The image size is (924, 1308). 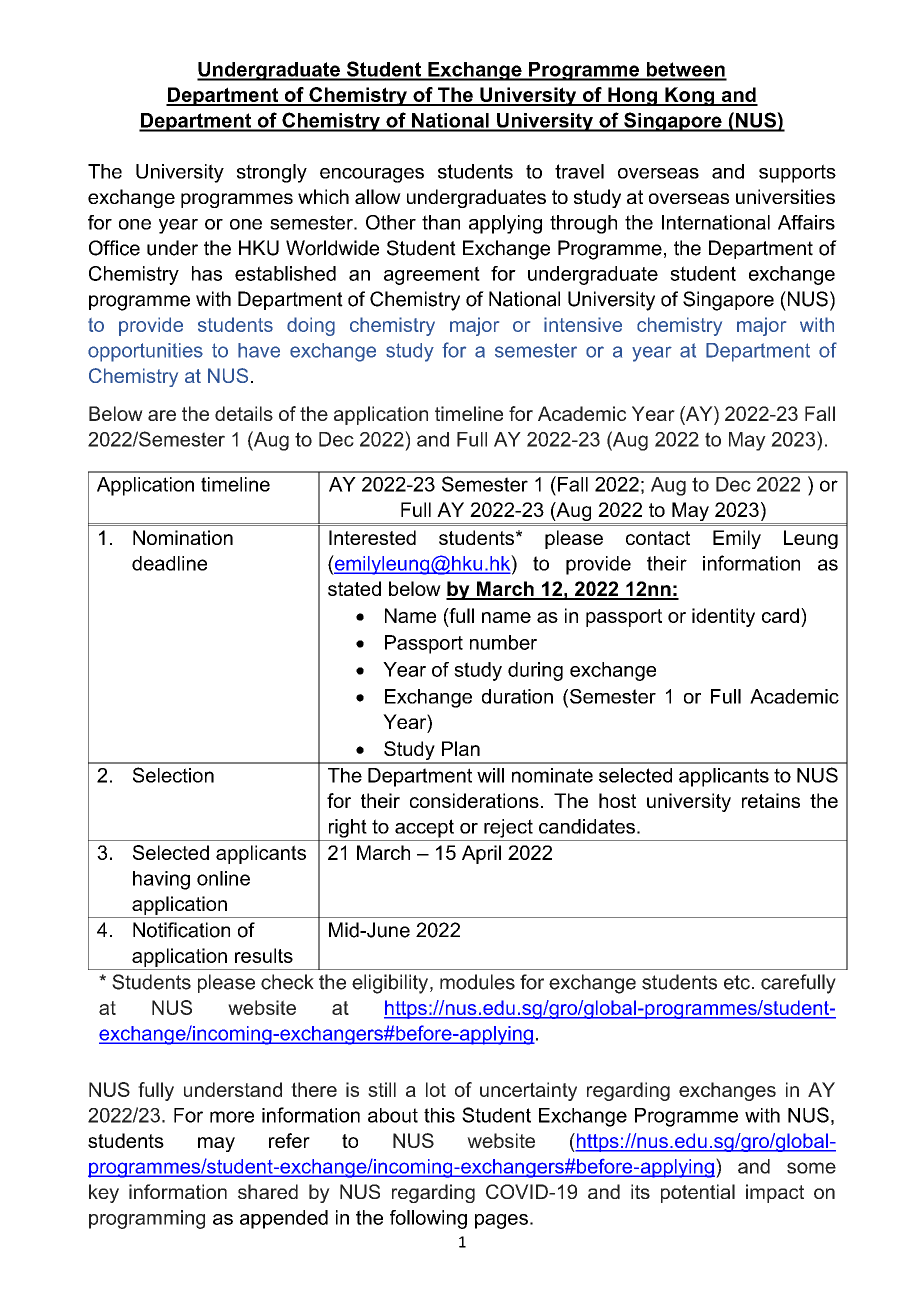 What do you see at coordinates (428, 1219) in the document?
I see `following` at bounding box center [428, 1219].
